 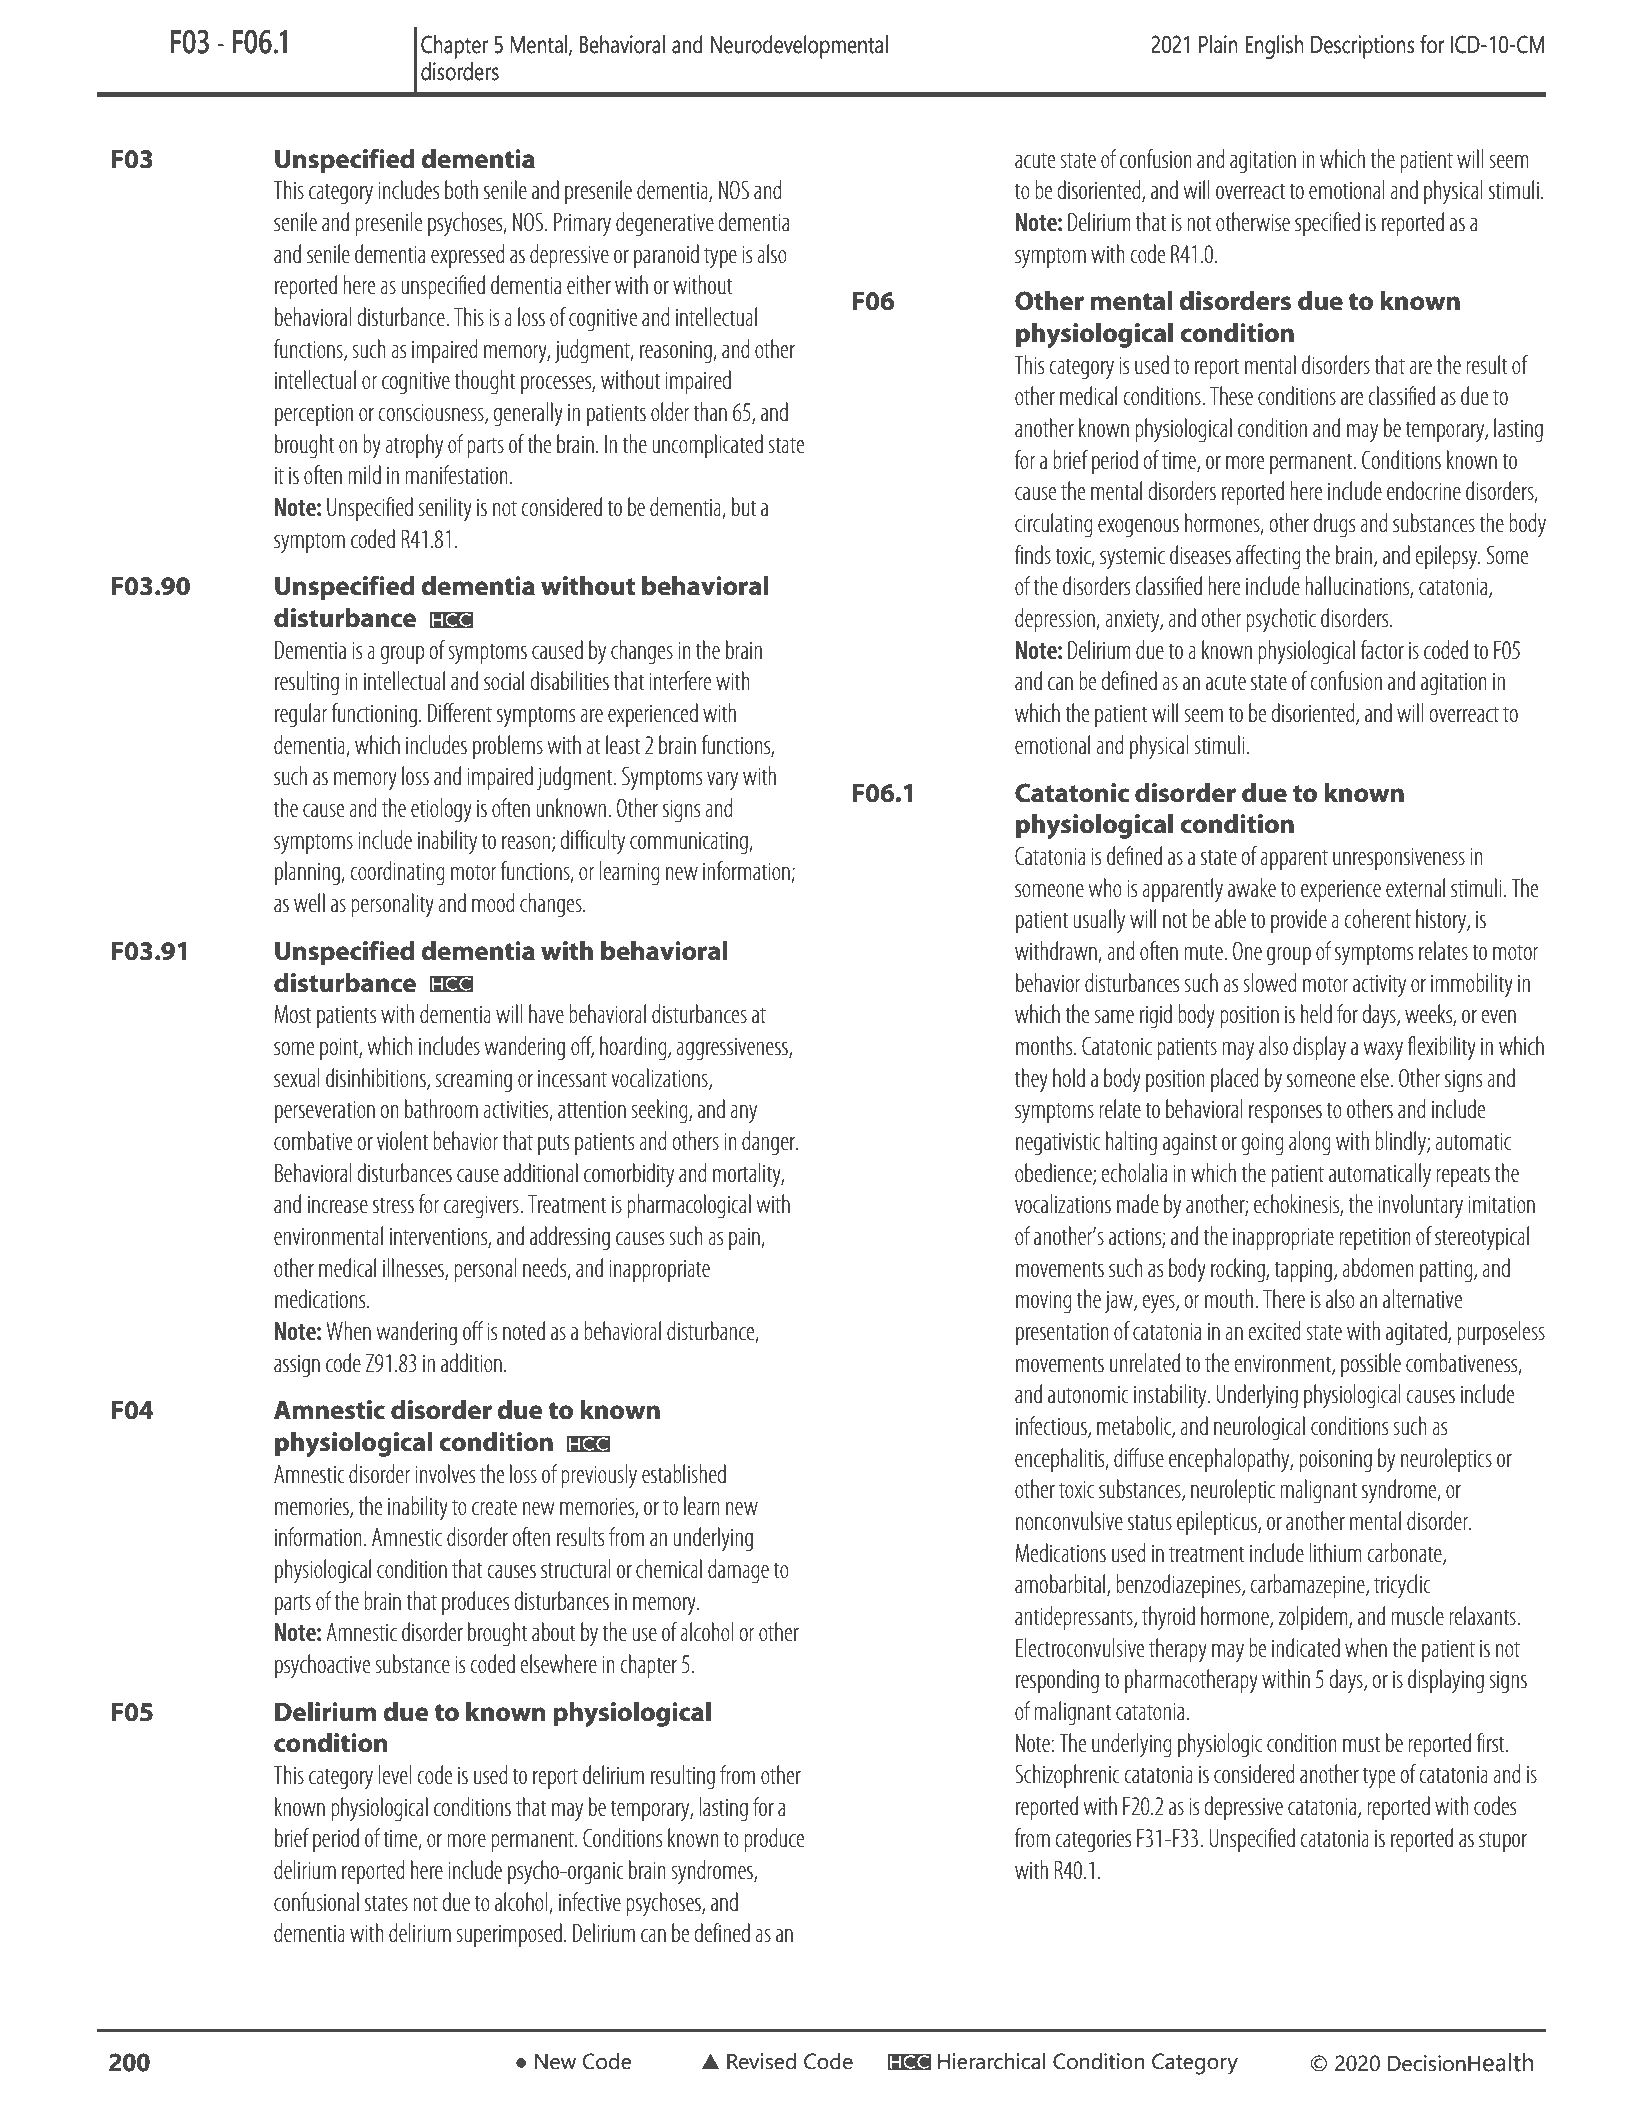 What do you see at coordinates (509, 1935) in the document?
I see `superimposed` at bounding box center [509, 1935].
